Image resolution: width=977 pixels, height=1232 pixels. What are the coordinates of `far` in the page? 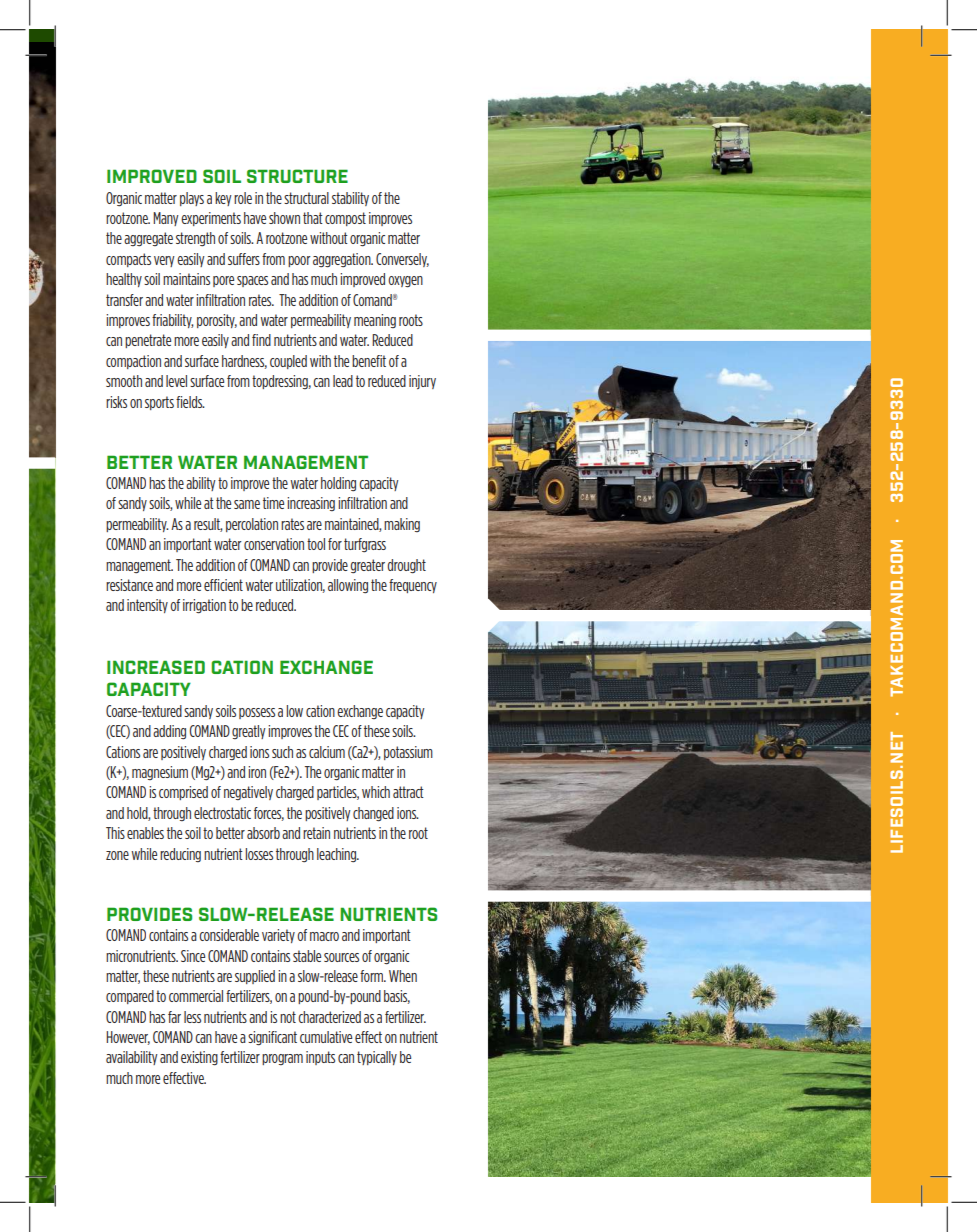 It's located at (174, 1017).
